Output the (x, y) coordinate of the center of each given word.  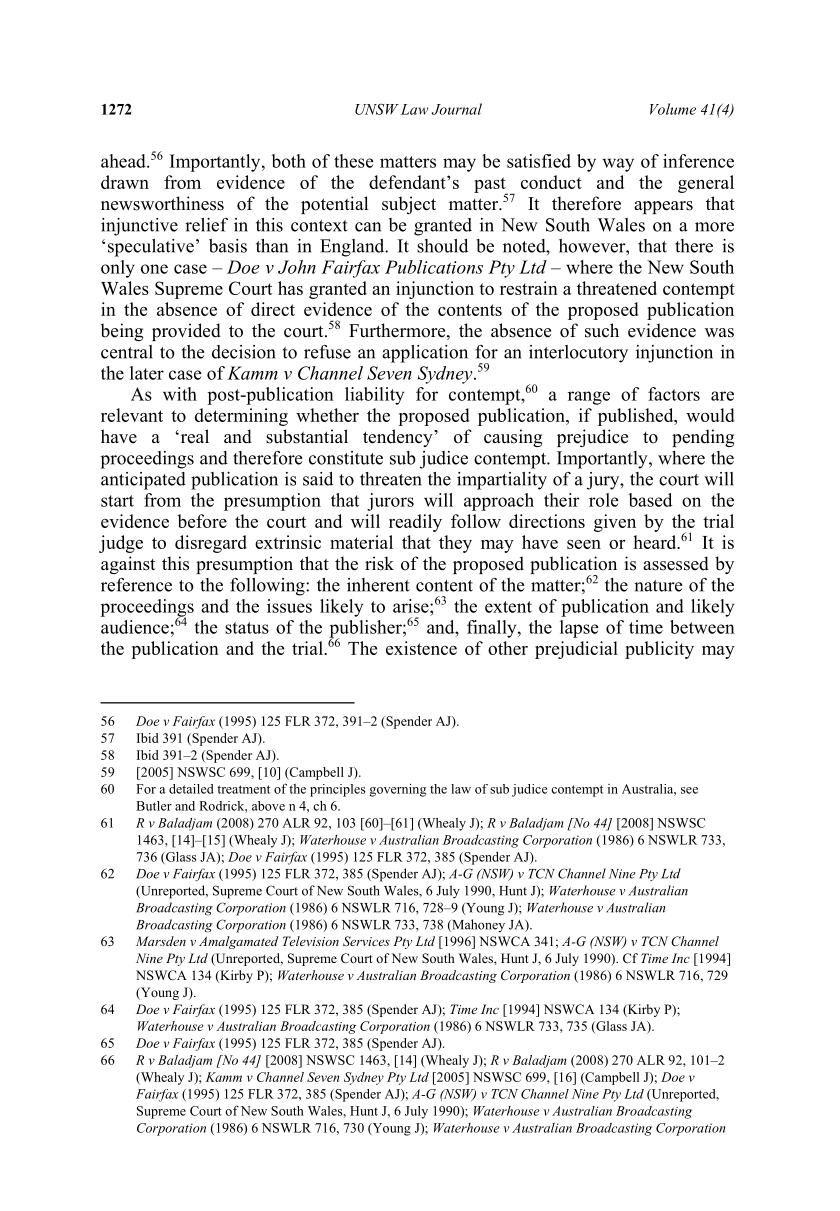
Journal (456, 109)
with (180, 394)
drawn (125, 182)
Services (366, 941)
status (247, 628)
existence (421, 648)
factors (674, 394)
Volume (673, 109)
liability (374, 396)
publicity (659, 650)
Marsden (161, 941)
